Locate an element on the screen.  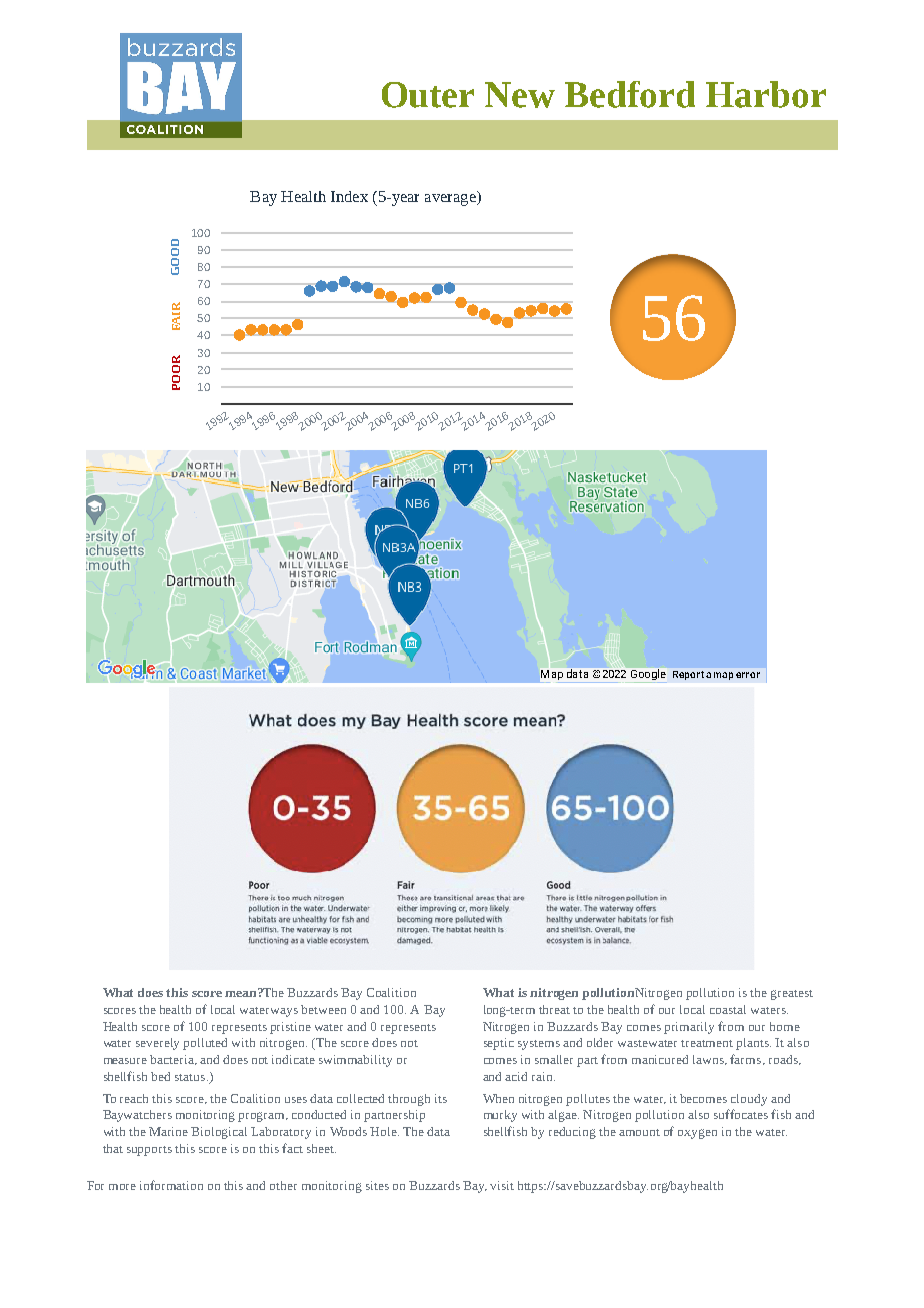
visit is located at coordinates (502, 1185).
